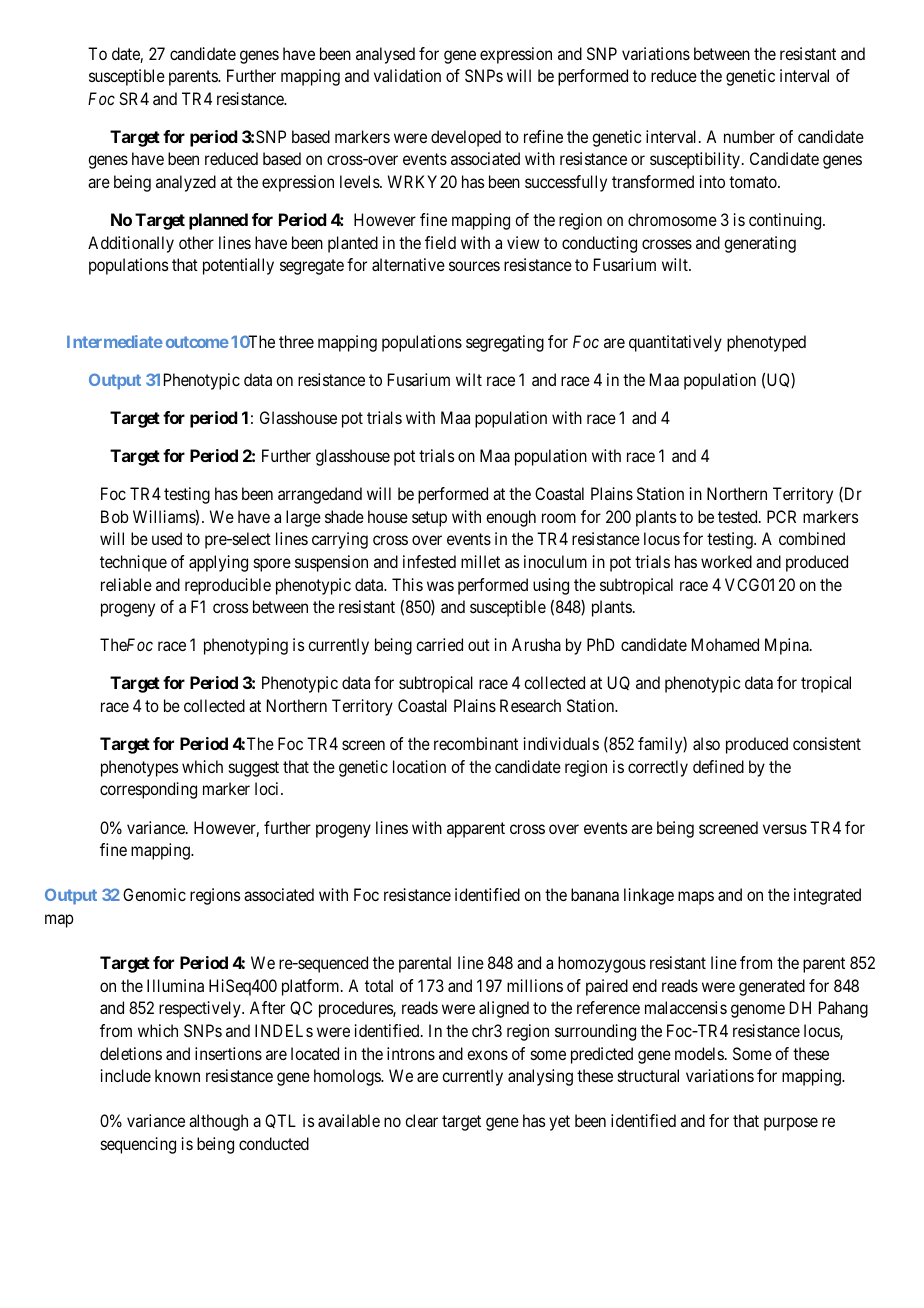  I want to click on developed, so click(466, 138).
